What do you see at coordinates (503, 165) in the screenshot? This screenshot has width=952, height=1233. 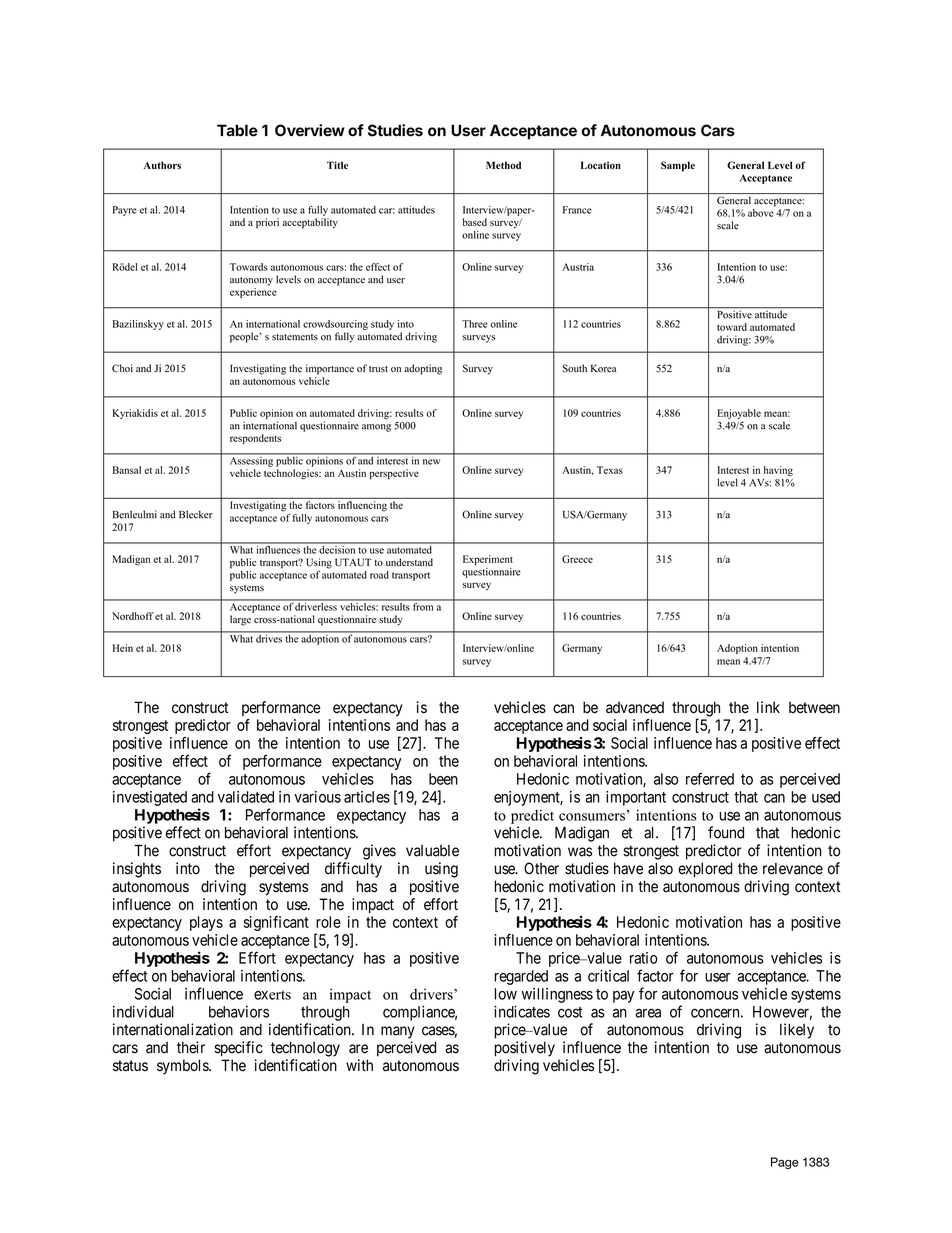 I see `Method` at bounding box center [503, 165].
